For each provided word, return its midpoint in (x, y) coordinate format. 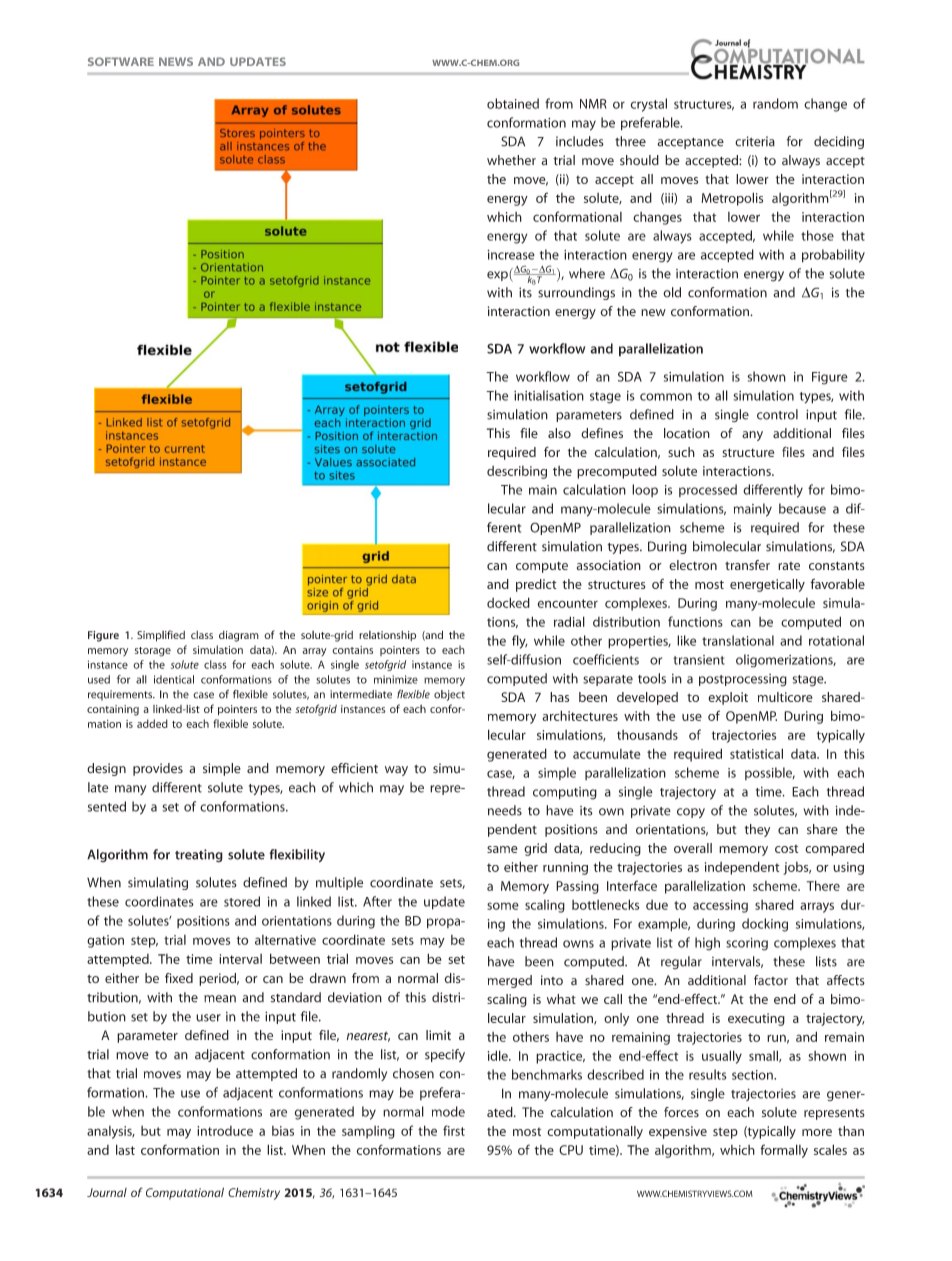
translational (738, 640)
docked (508, 602)
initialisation (549, 395)
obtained (513, 103)
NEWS (176, 61)
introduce (225, 1131)
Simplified (161, 636)
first (454, 1130)
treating (199, 856)
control (777, 414)
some (503, 906)
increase (511, 254)
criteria (755, 141)
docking (765, 925)
